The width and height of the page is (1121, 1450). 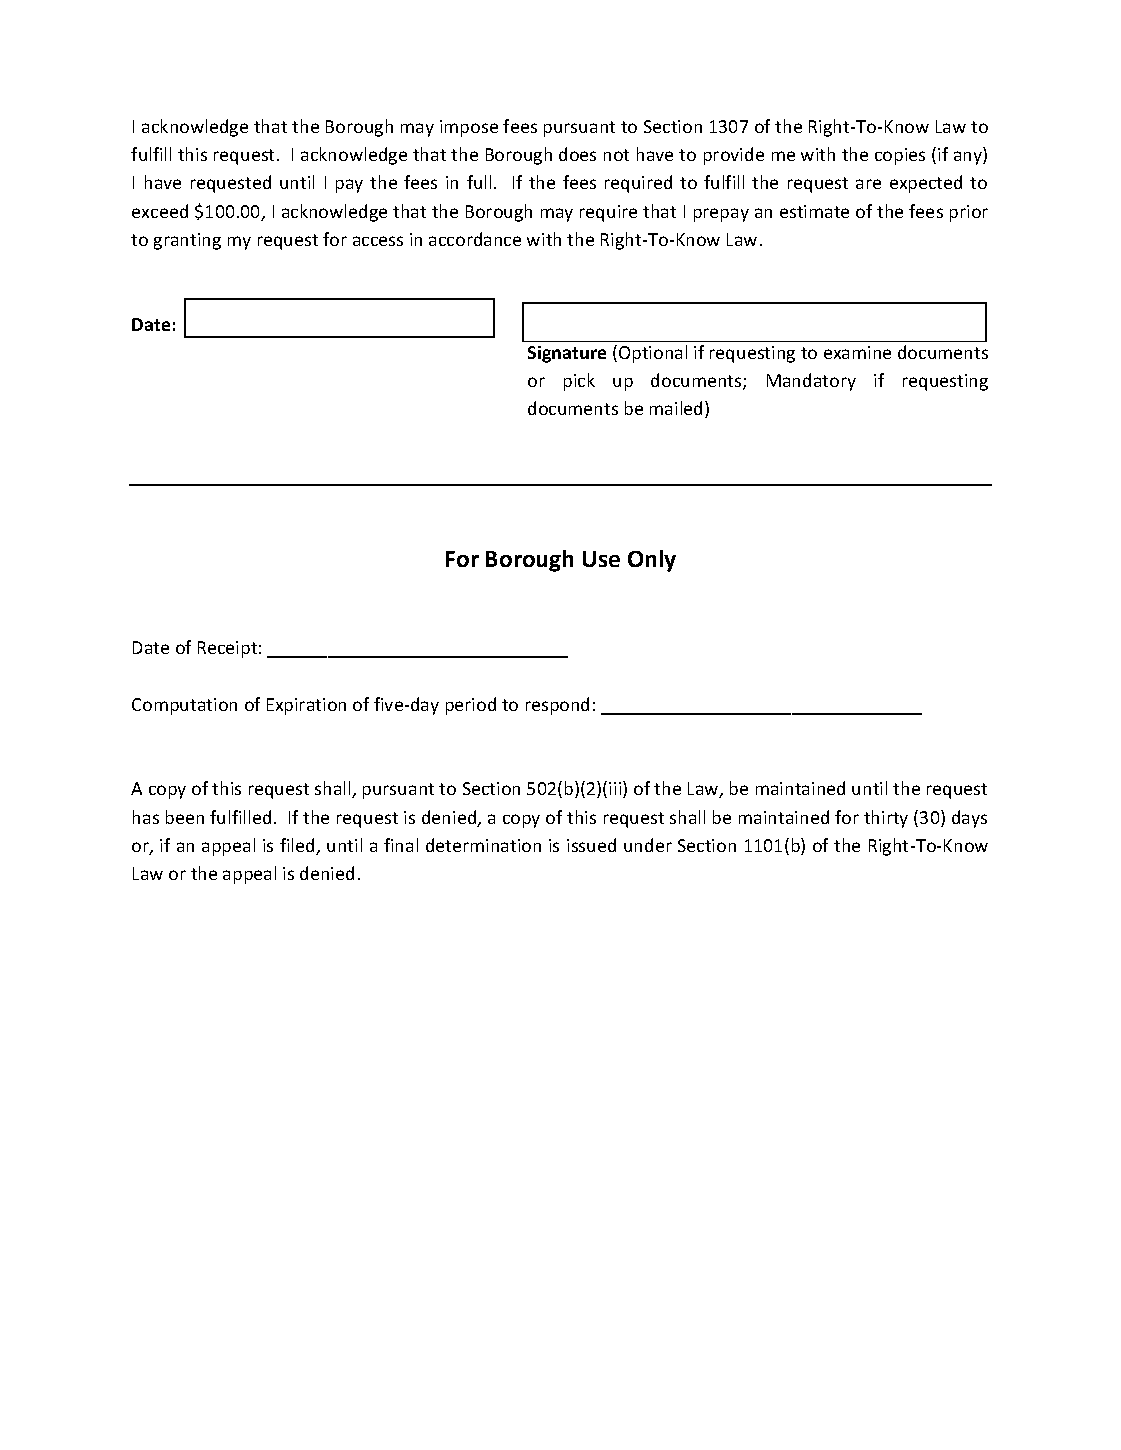 I want to click on exceed, so click(x=160, y=211).
